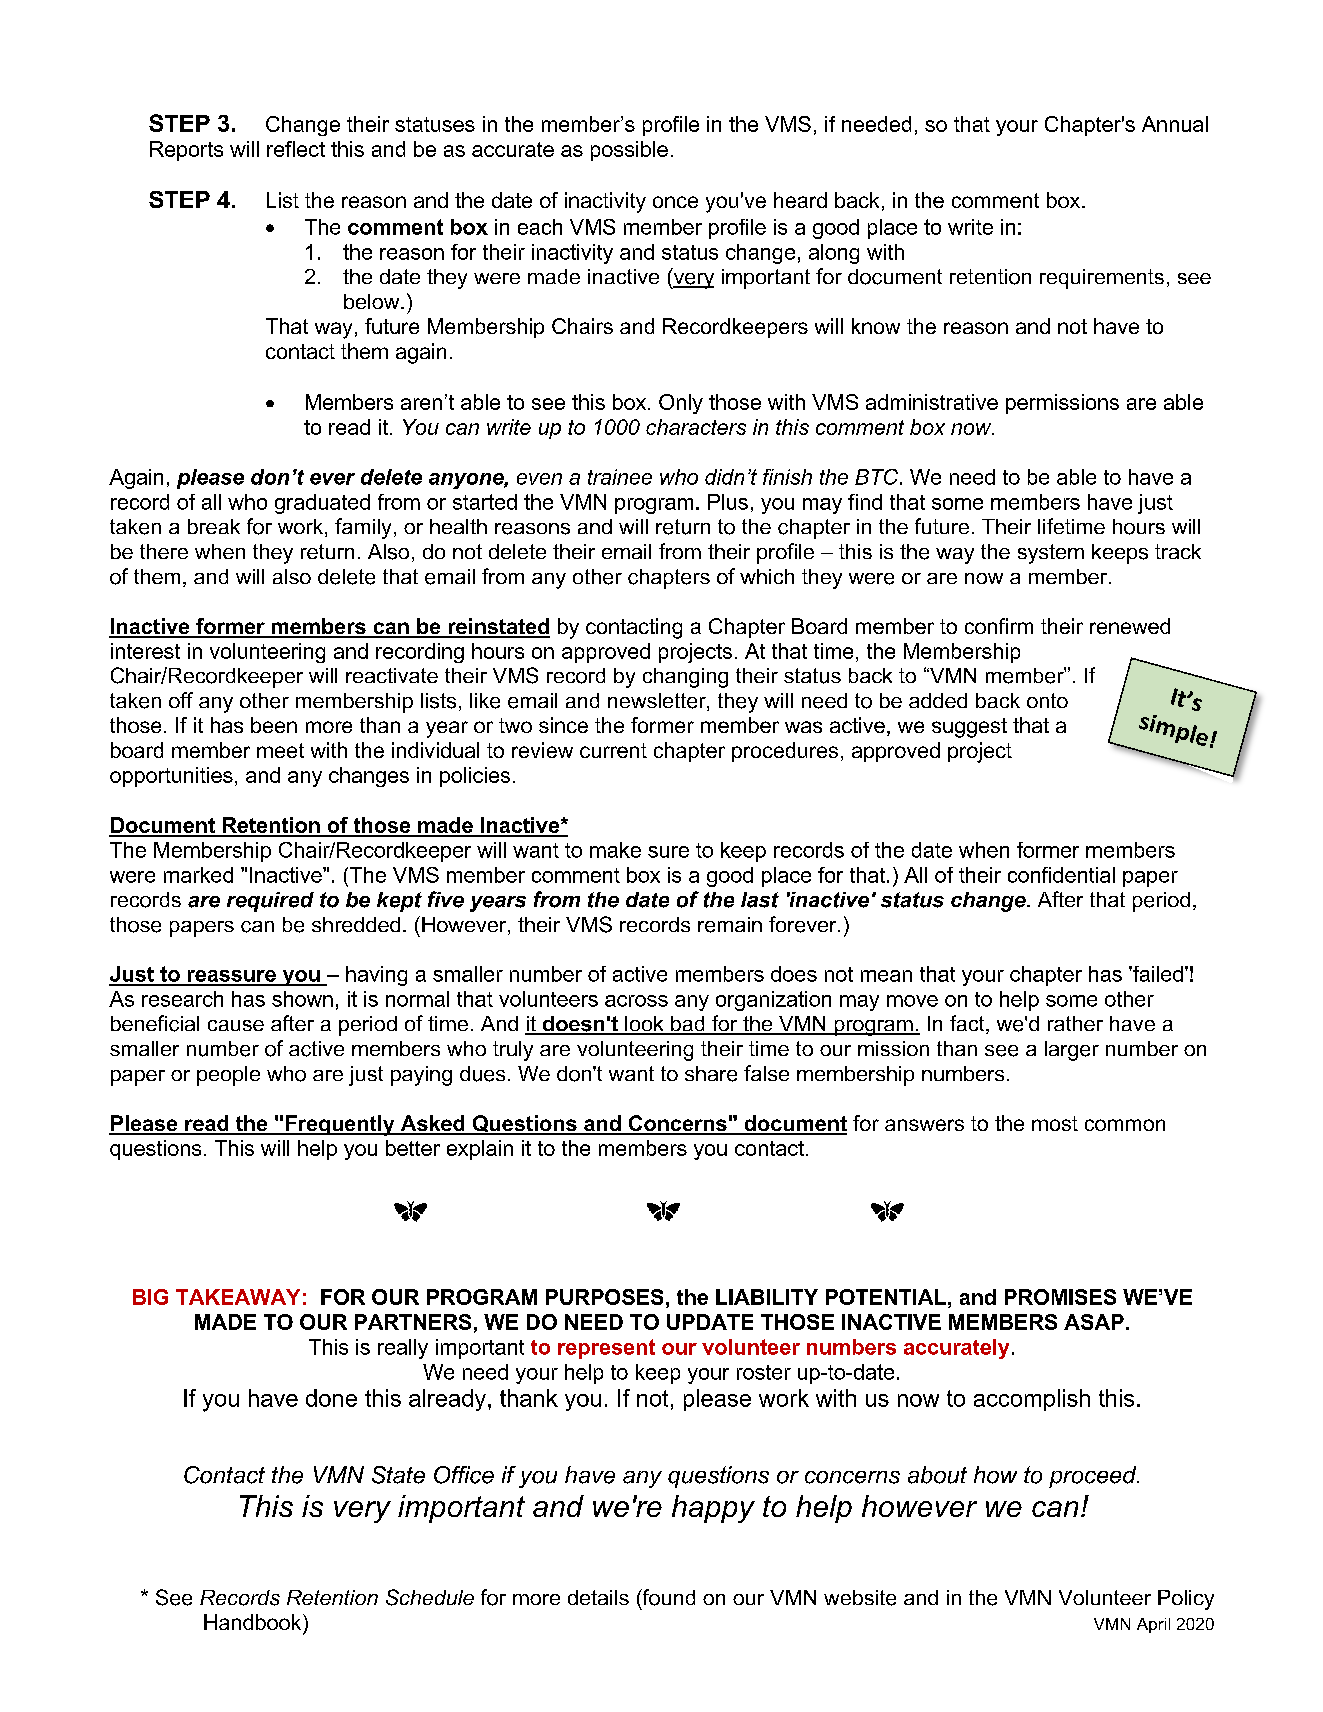 This screenshot has width=1323, height=1712. I want to click on TAKEAWAY, so click(238, 1297).
